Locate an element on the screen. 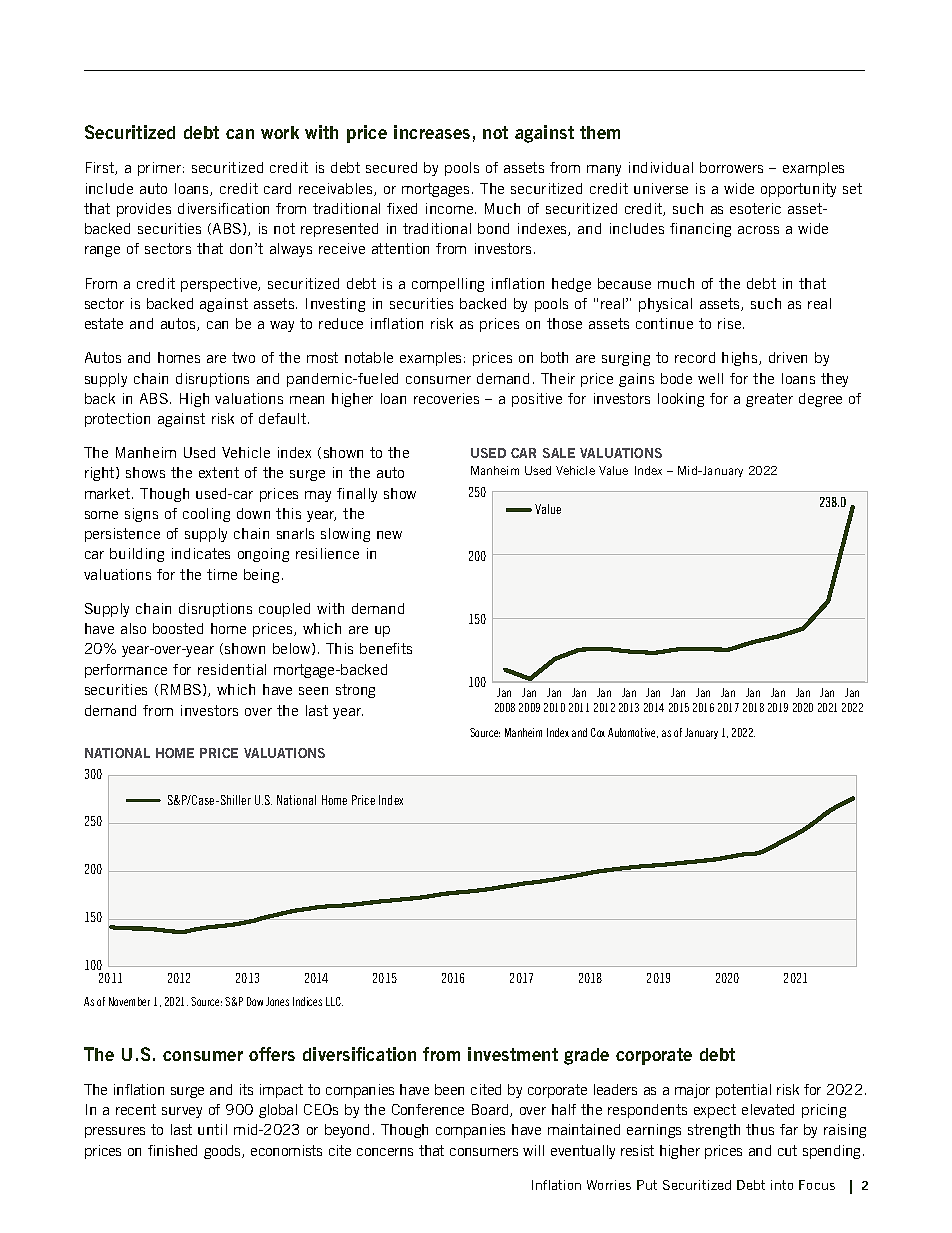 This screenshot has height=1233, width=952. boosted is located at coordinates (178, 628).
